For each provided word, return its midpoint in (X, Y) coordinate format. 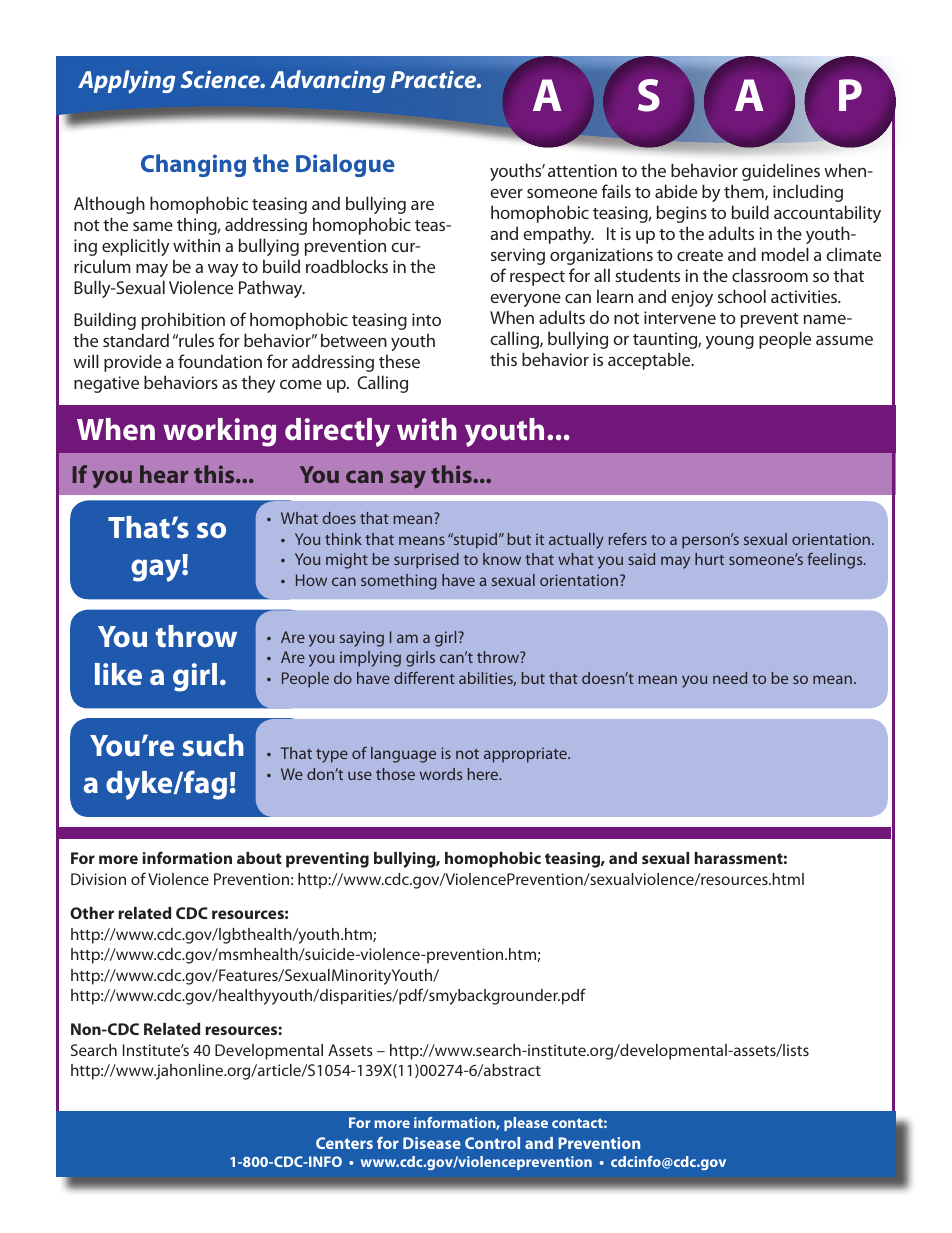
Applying (126, 82)
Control (492, 1143)
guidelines (781, 172)
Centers (344, 1143)
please (526, 1124)
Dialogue (345, 165)
